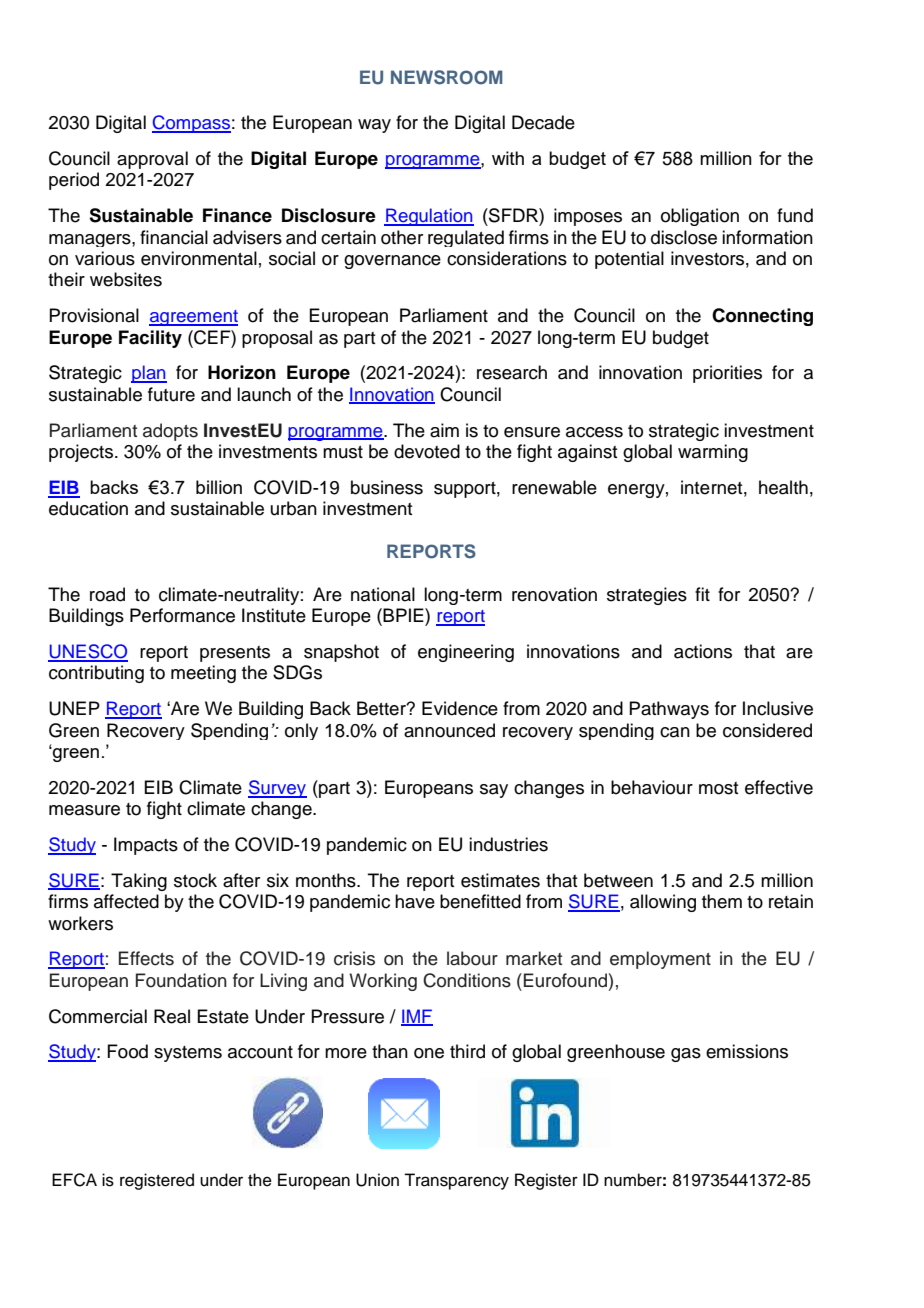  What do you see at coordinates (494, 791) in the screenshot?
I see `say` at bounding box center [494, 791].
